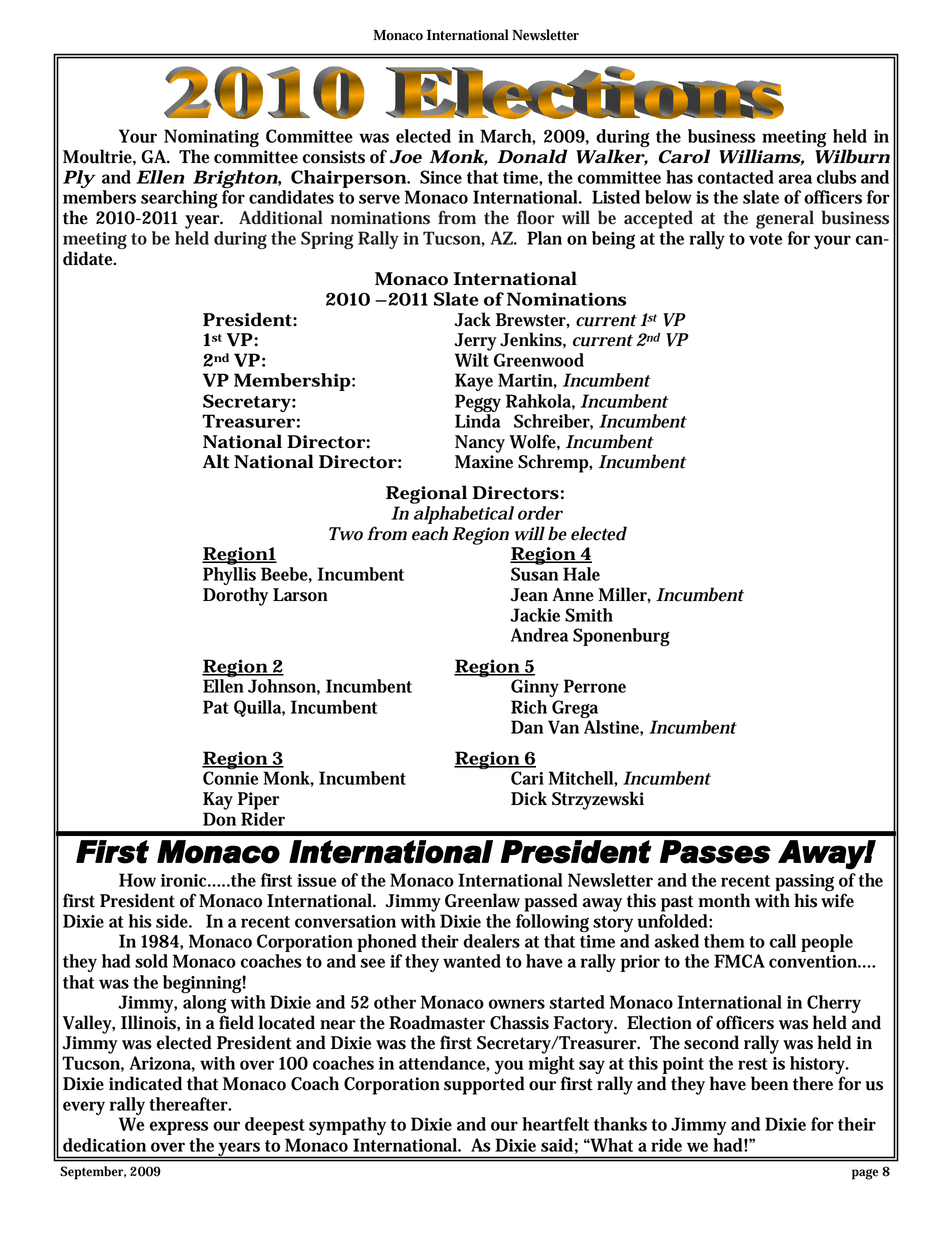 Image resolution: width=952 pixels, height=1233 pixels. Describe the element at coordinates (441, 177) in the image. I see `Since` at that location.
